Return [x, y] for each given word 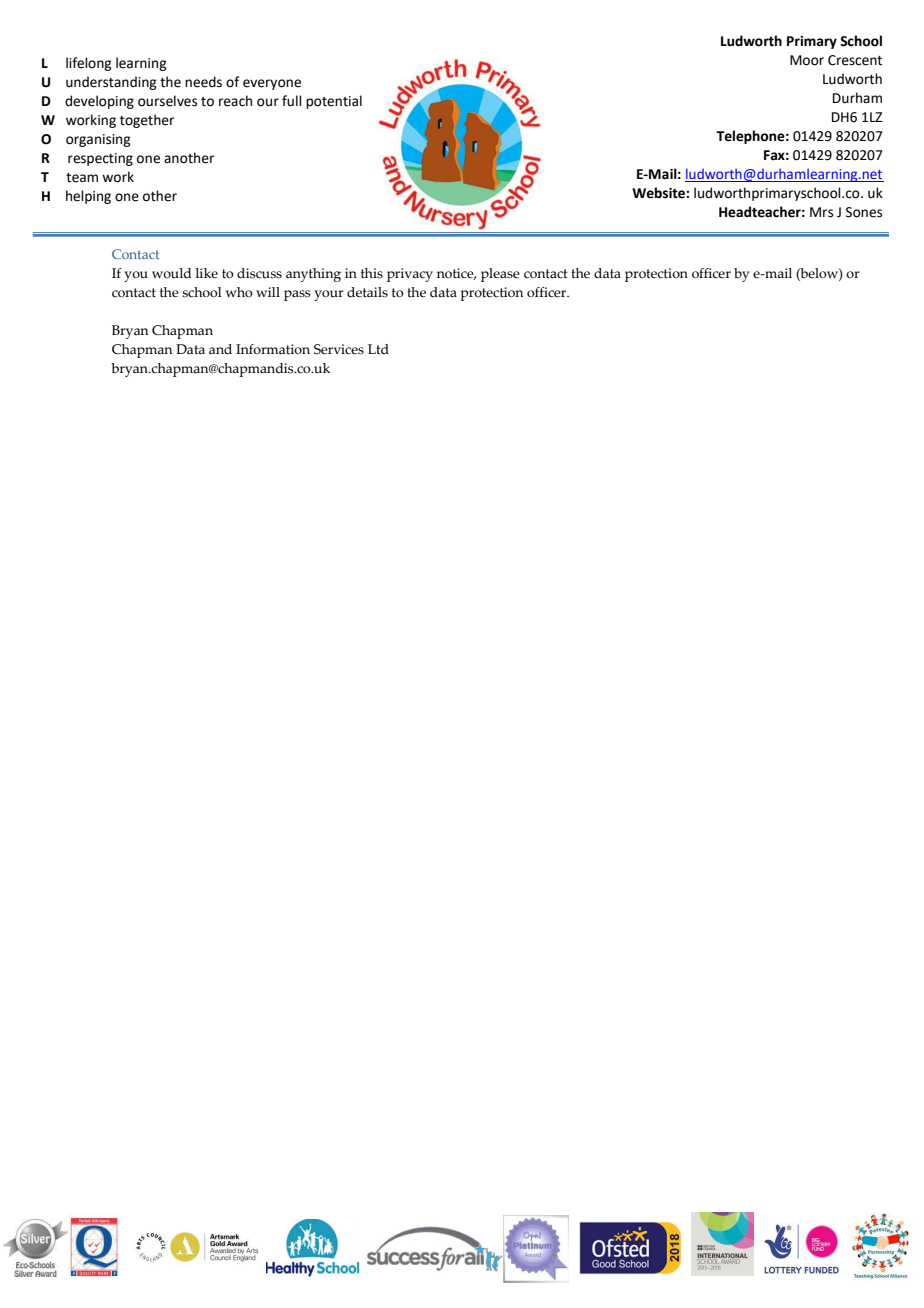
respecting [100, 159]
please [500, 275]
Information [273, 349]
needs [203, 82]
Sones [864, 212]
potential [334, 102]
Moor [807, 60]
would [172, 273]
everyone [272, 84]
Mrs [821, 212]
